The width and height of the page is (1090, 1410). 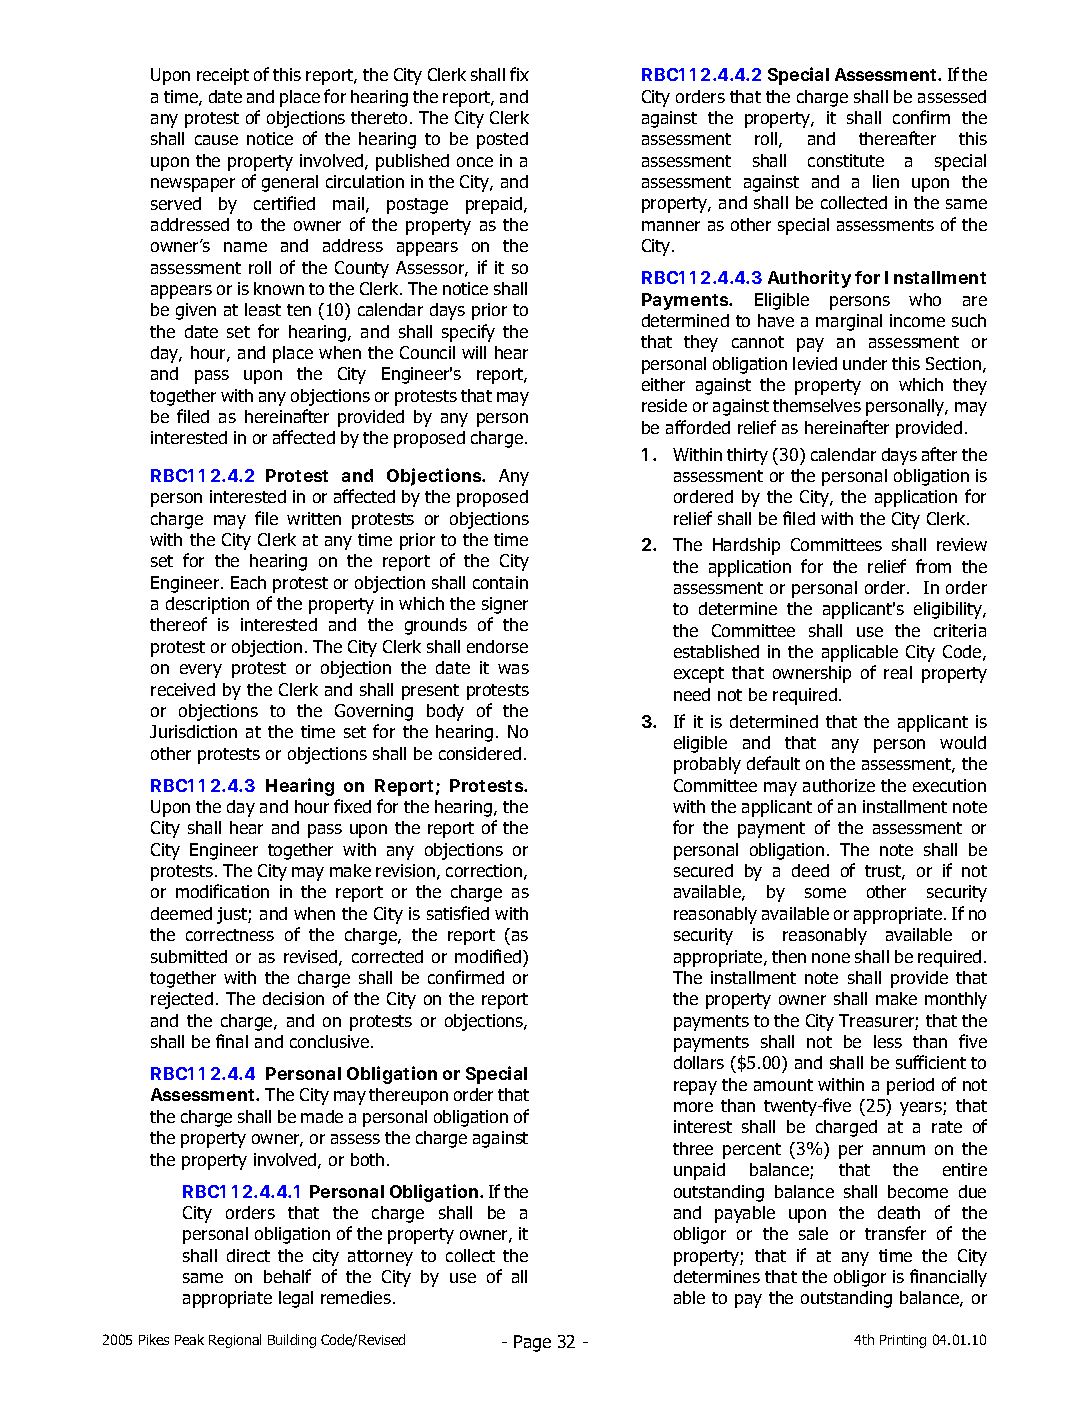 What do you see at coordinates (664, 405) in the page?
I see `reside` at bounding box center [664, 405].
